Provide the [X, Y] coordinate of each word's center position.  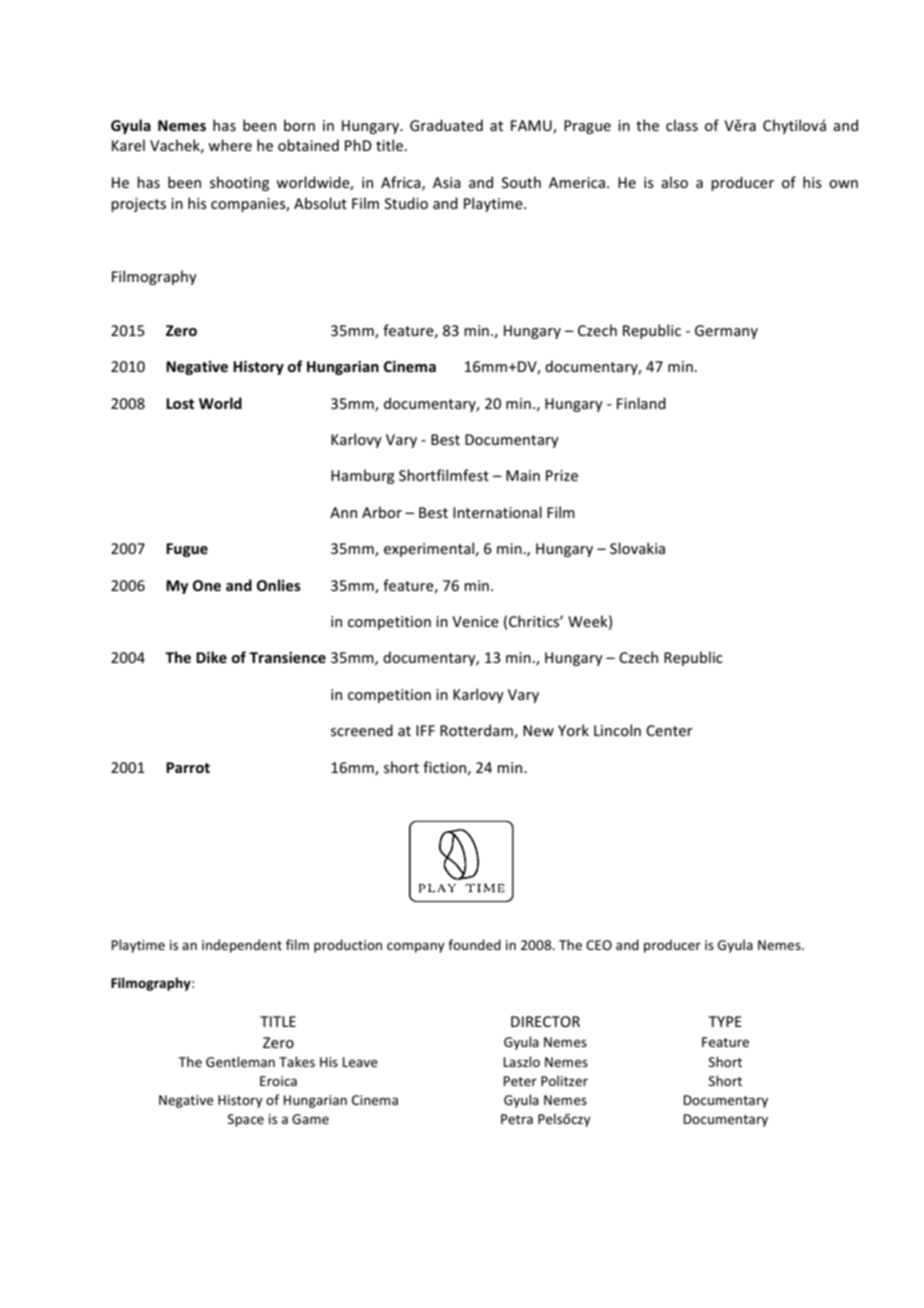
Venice [475, 621]
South [521, 182]
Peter [520, 1081]
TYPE [725, 1021]
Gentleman [240, 1061]
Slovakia [637, 548]
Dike [211, 657]
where [230, 145]
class [682, 125]
